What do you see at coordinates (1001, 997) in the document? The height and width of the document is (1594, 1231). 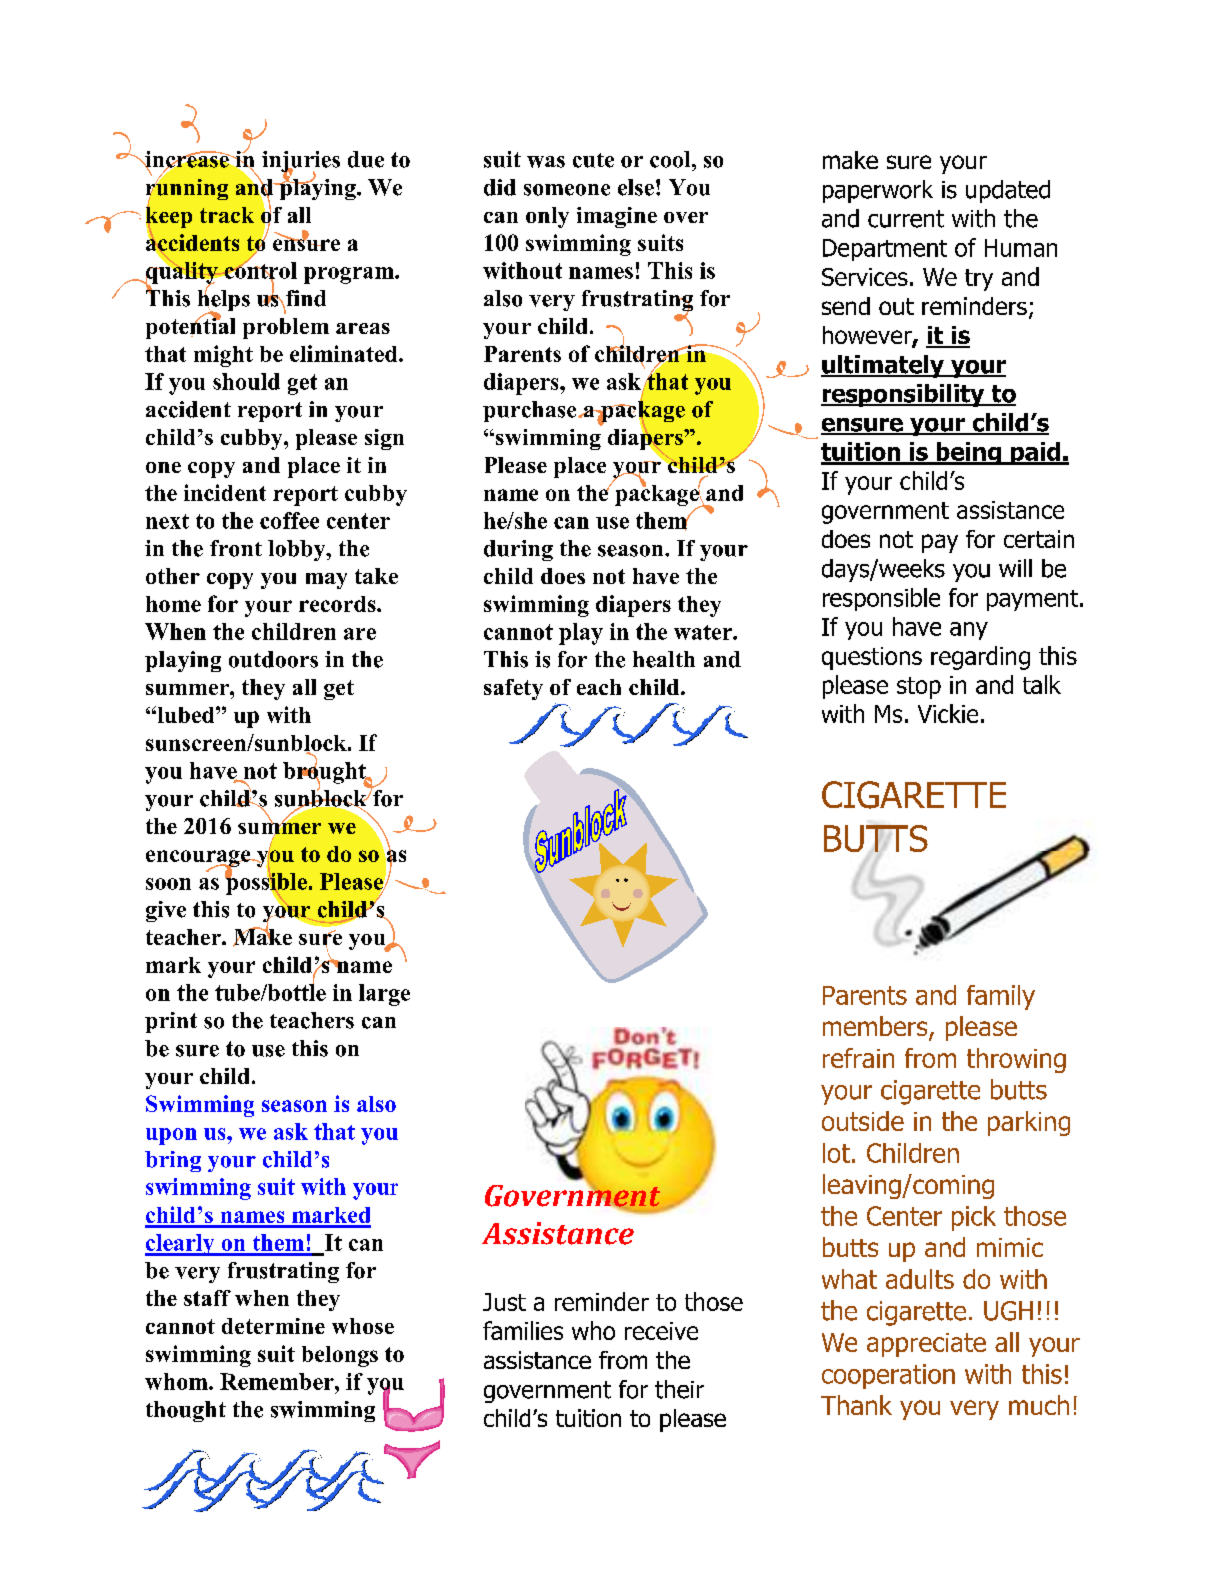 I see `family` at bounding box center [1001, 997].
